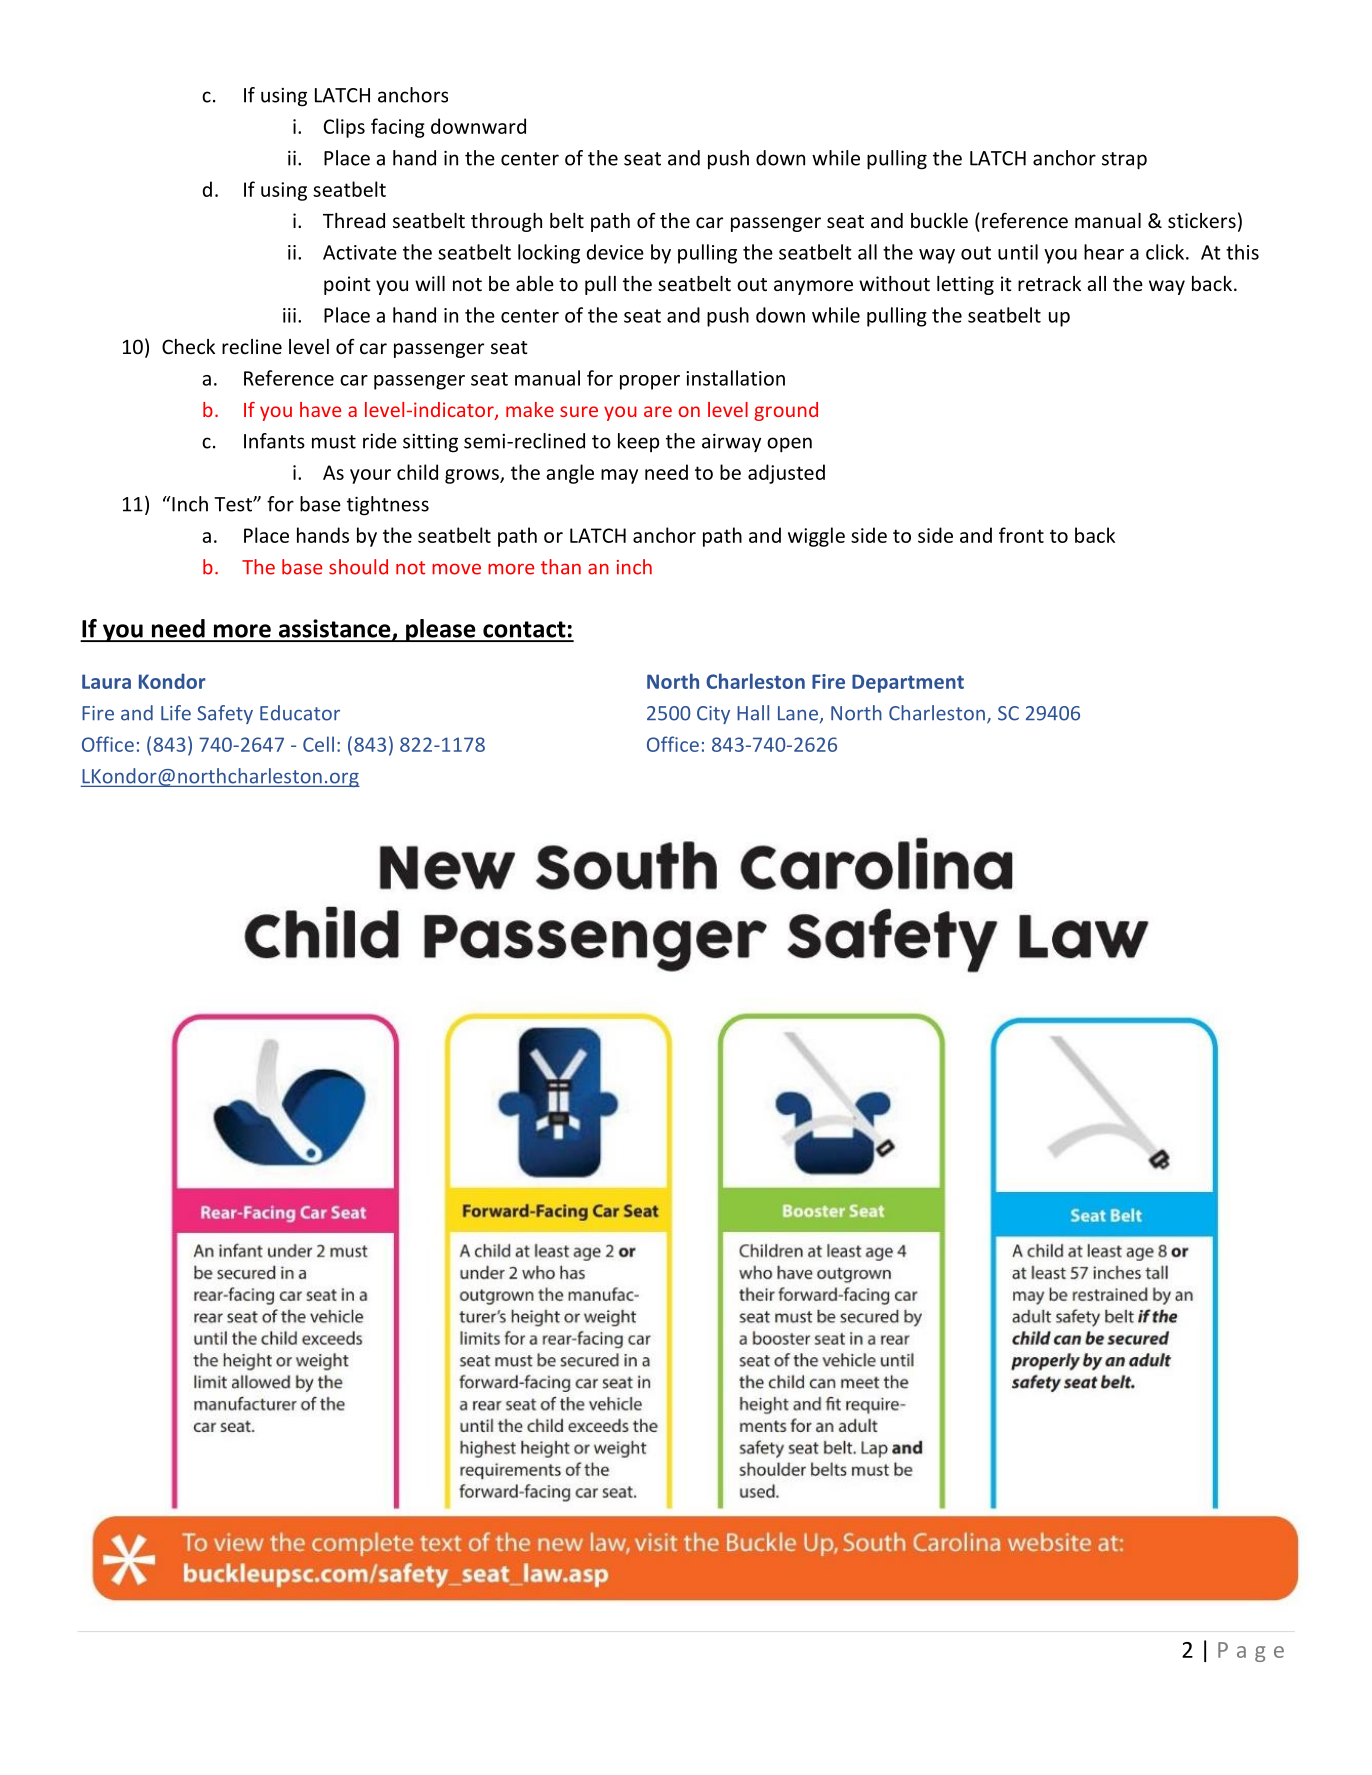 The width and height of the screenshot is (1372, 1775). What do you see at coordinates (713, 715) in the screenshot?
I see `City` at bounding box center [713, 715].
